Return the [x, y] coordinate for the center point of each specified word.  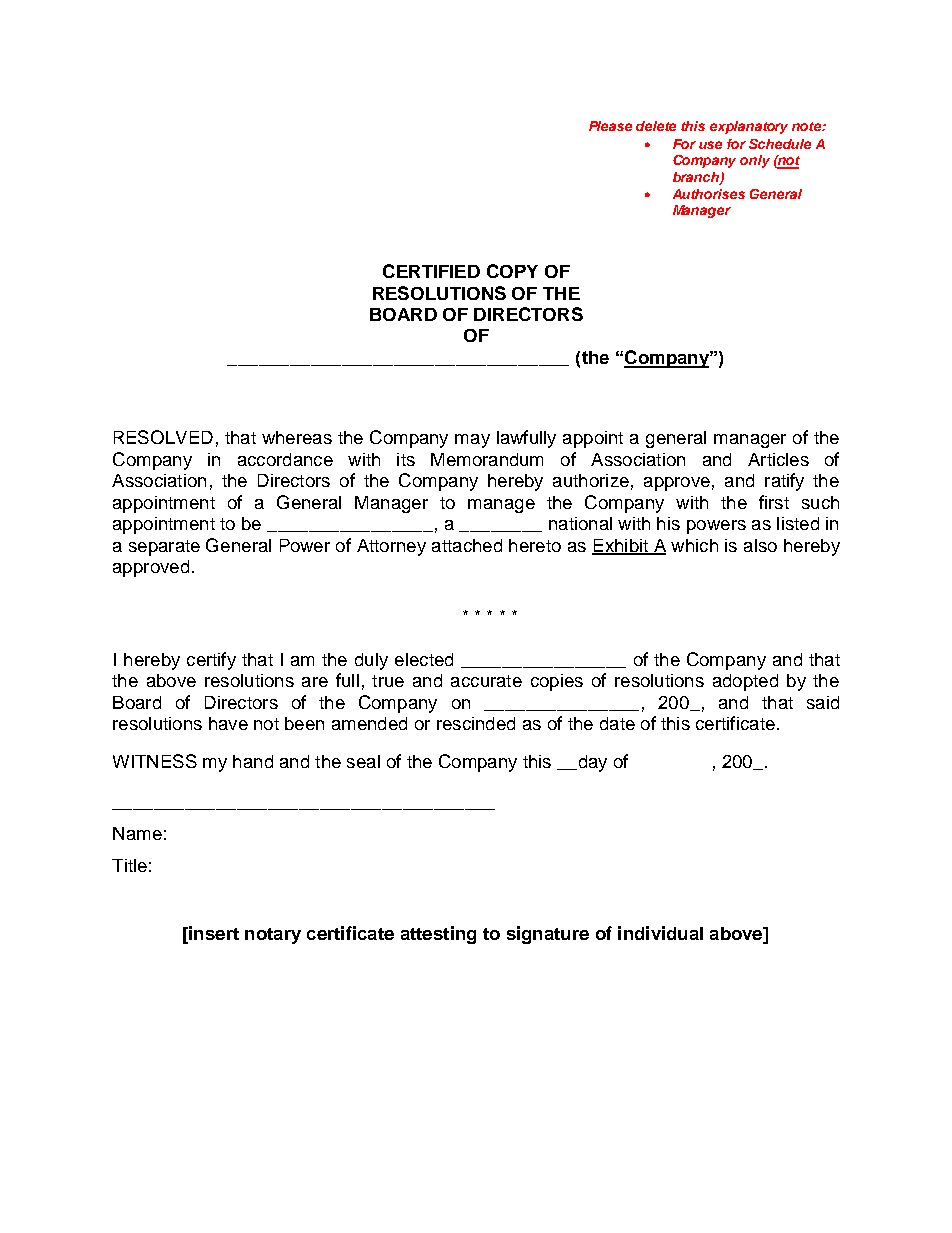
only [755, 161]
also [760, 545]
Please [610, 126]
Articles [778, 459]
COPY [512, 271]
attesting [438, 935]
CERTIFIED [431, 271]
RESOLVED [163, 437]
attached [467, 545]
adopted [745, 682]
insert [213, 933]
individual [660, 933]
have [228, 723]
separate [164, 548]
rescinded [476, 723]
